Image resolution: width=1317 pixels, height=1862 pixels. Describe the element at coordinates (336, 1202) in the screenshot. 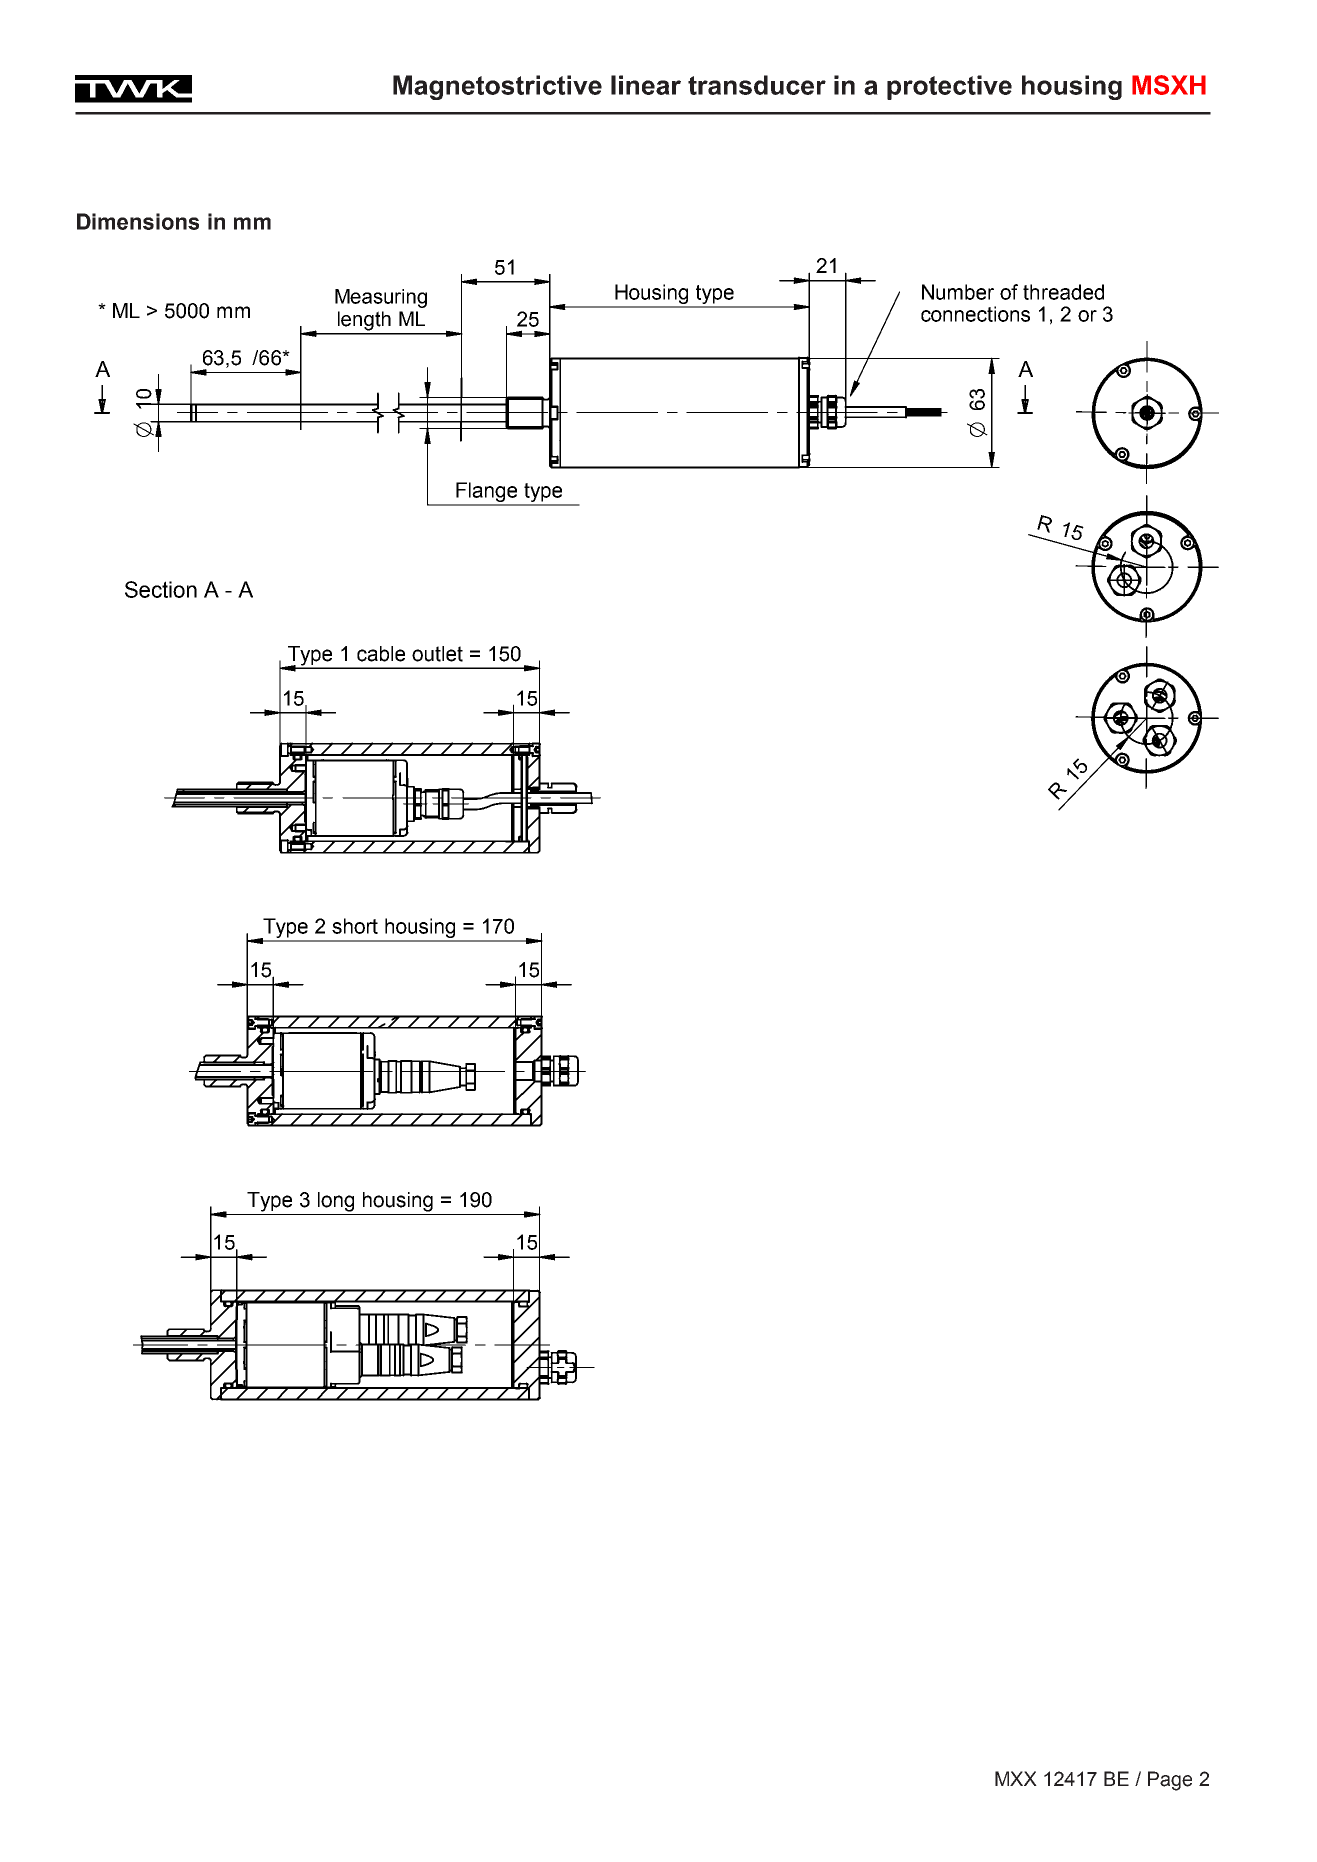

I see `long` at that location.
